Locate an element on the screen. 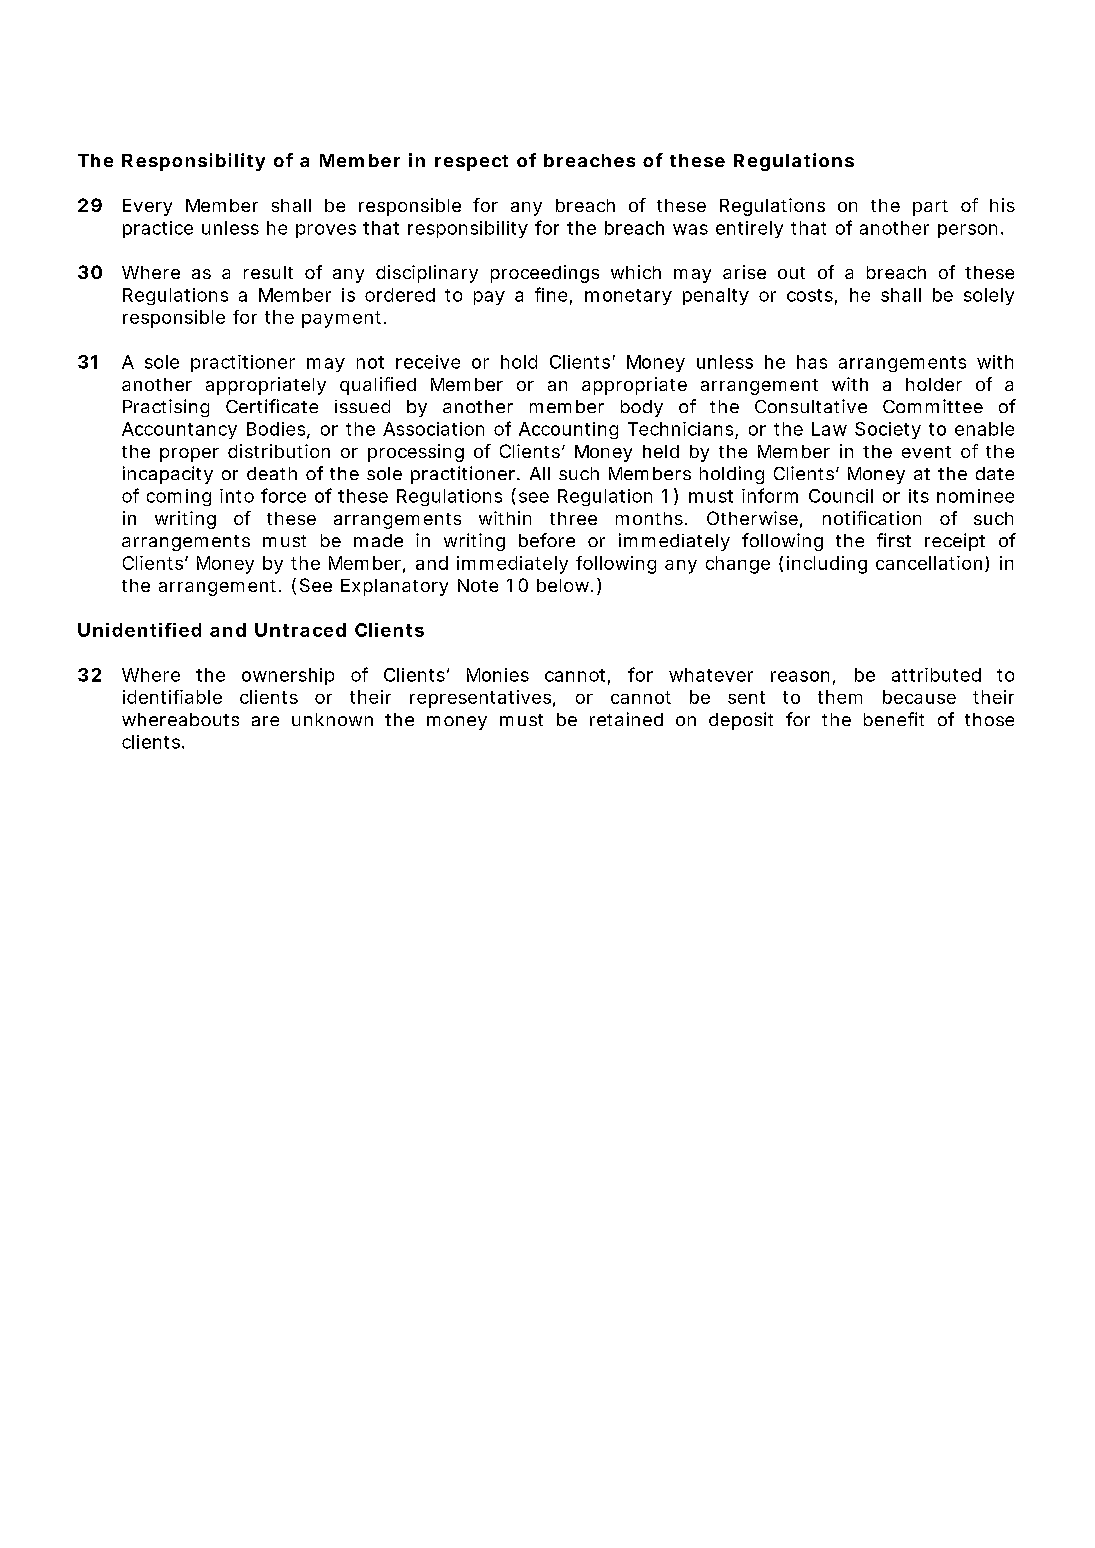 The image size is (1095, 1548). has is located at coordinates (812, 362).
